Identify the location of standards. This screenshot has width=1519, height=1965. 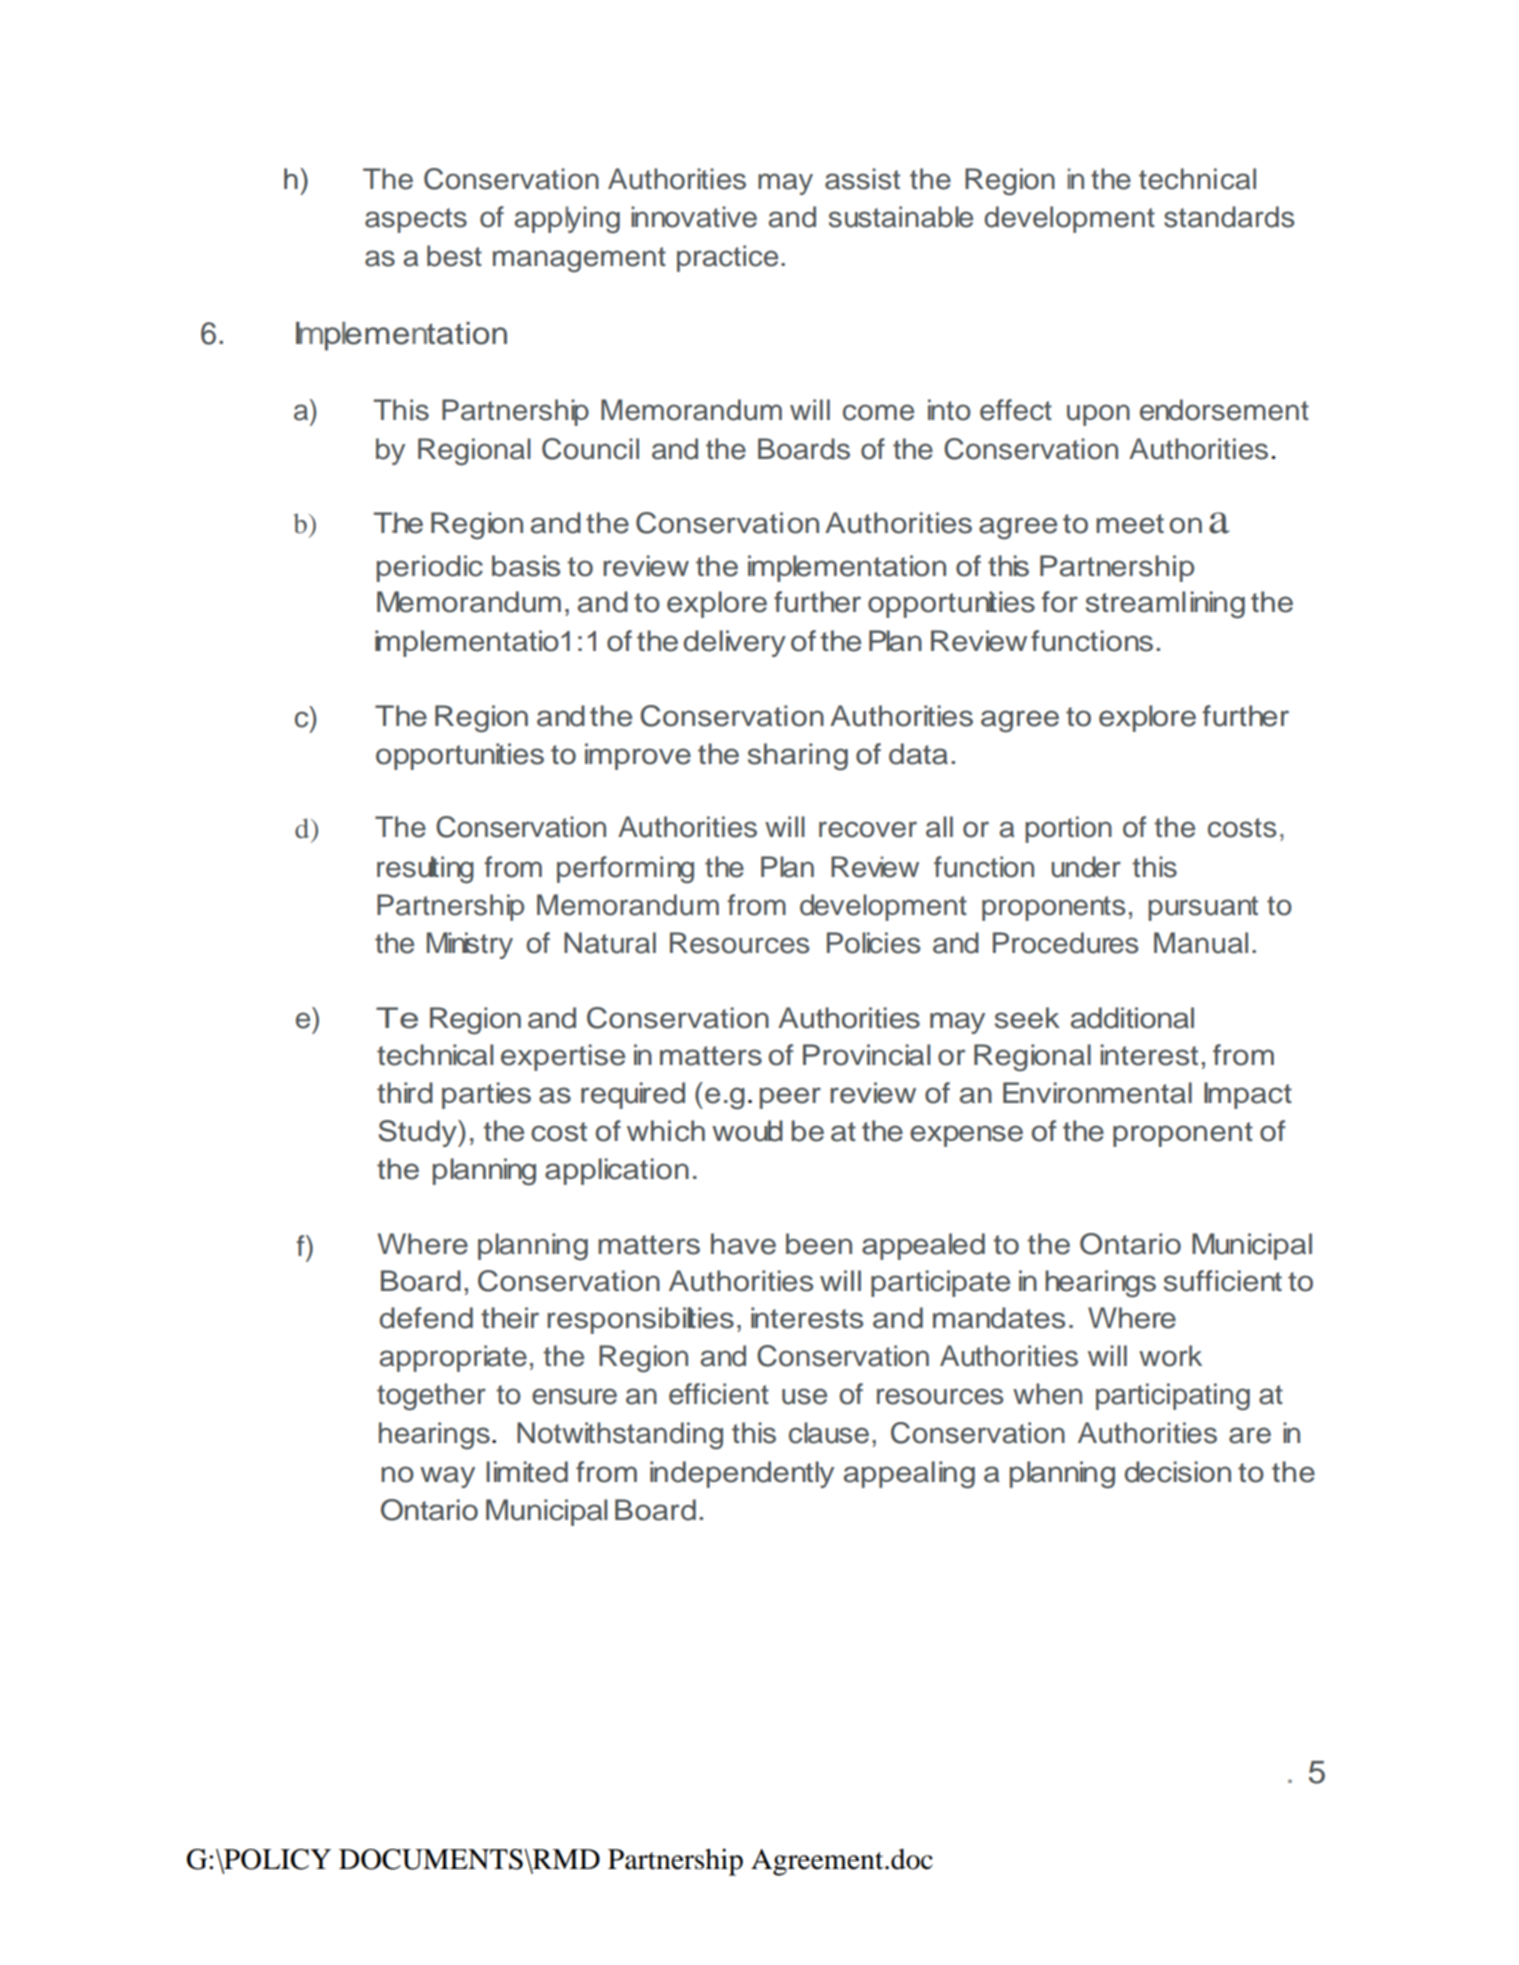
(1229, 217).
